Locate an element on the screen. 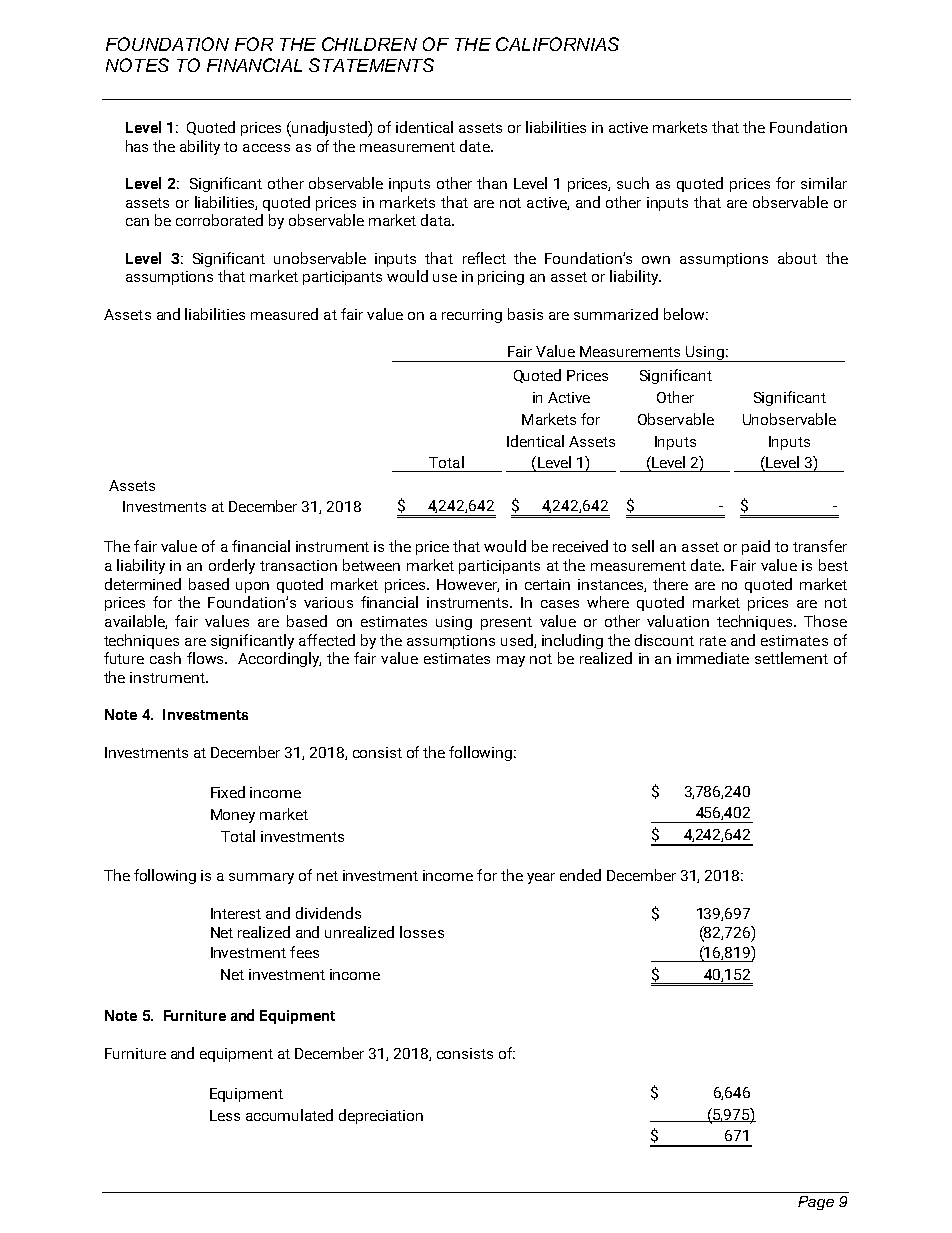 The width and height of the screenshot is (952, 1233). access is located at coordinates (266, 148).
